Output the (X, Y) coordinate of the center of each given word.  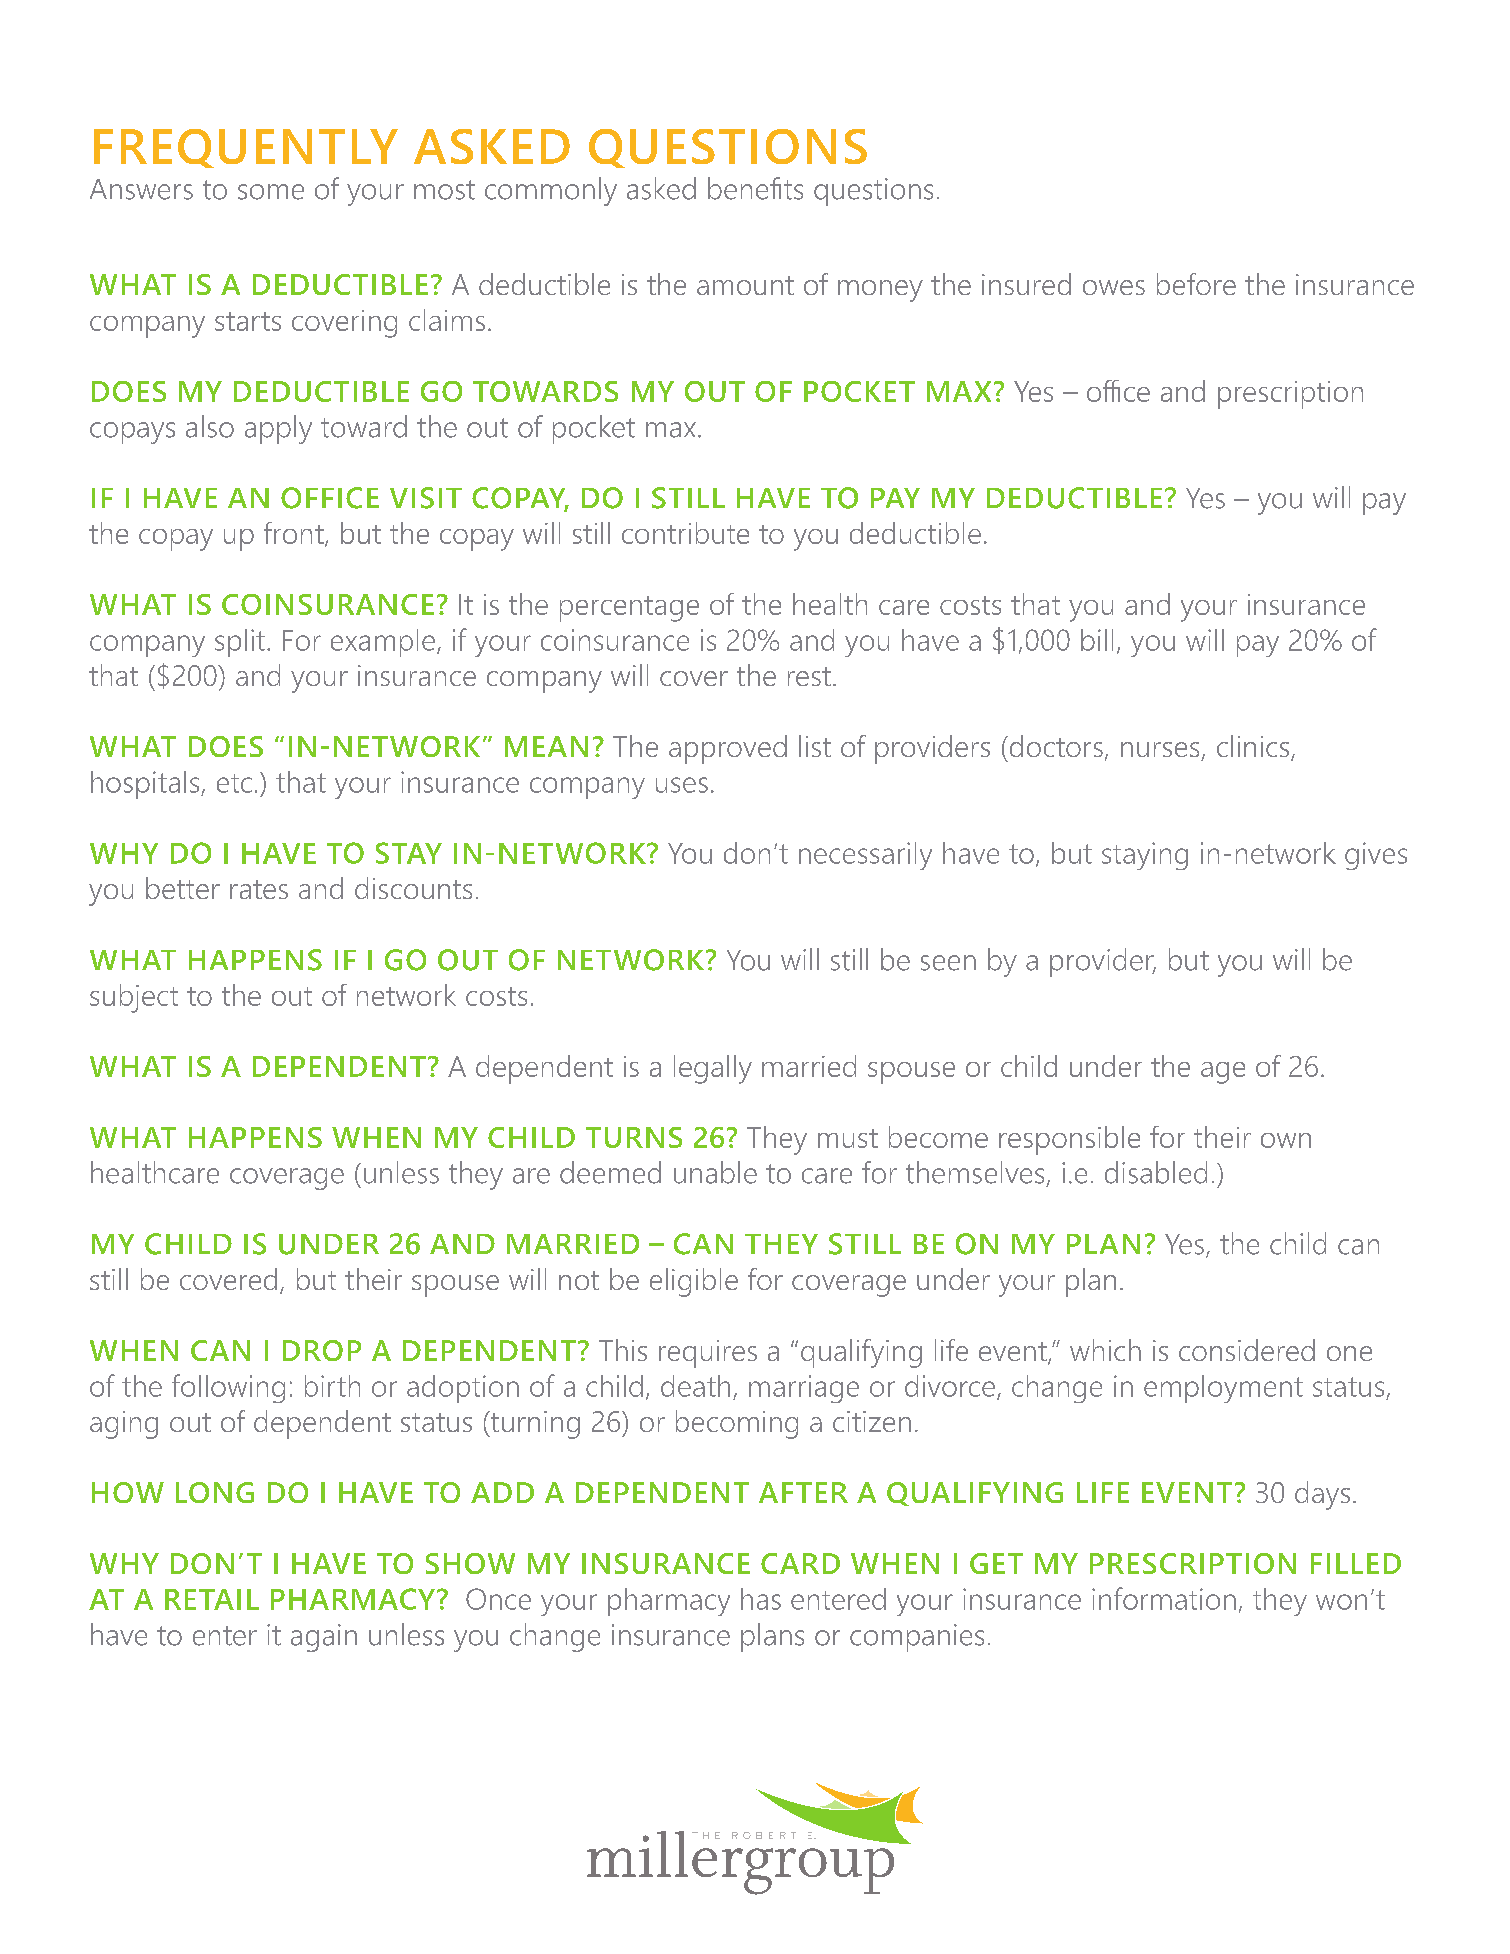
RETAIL (212, 1599)
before (1196, 284)
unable (715, 1172)
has (761, 1599)
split (240, 643)
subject (134, 998)
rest (809, 676)
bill (1097, 640)
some (271, 192)
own (1286, 1140)
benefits (755, 188)
